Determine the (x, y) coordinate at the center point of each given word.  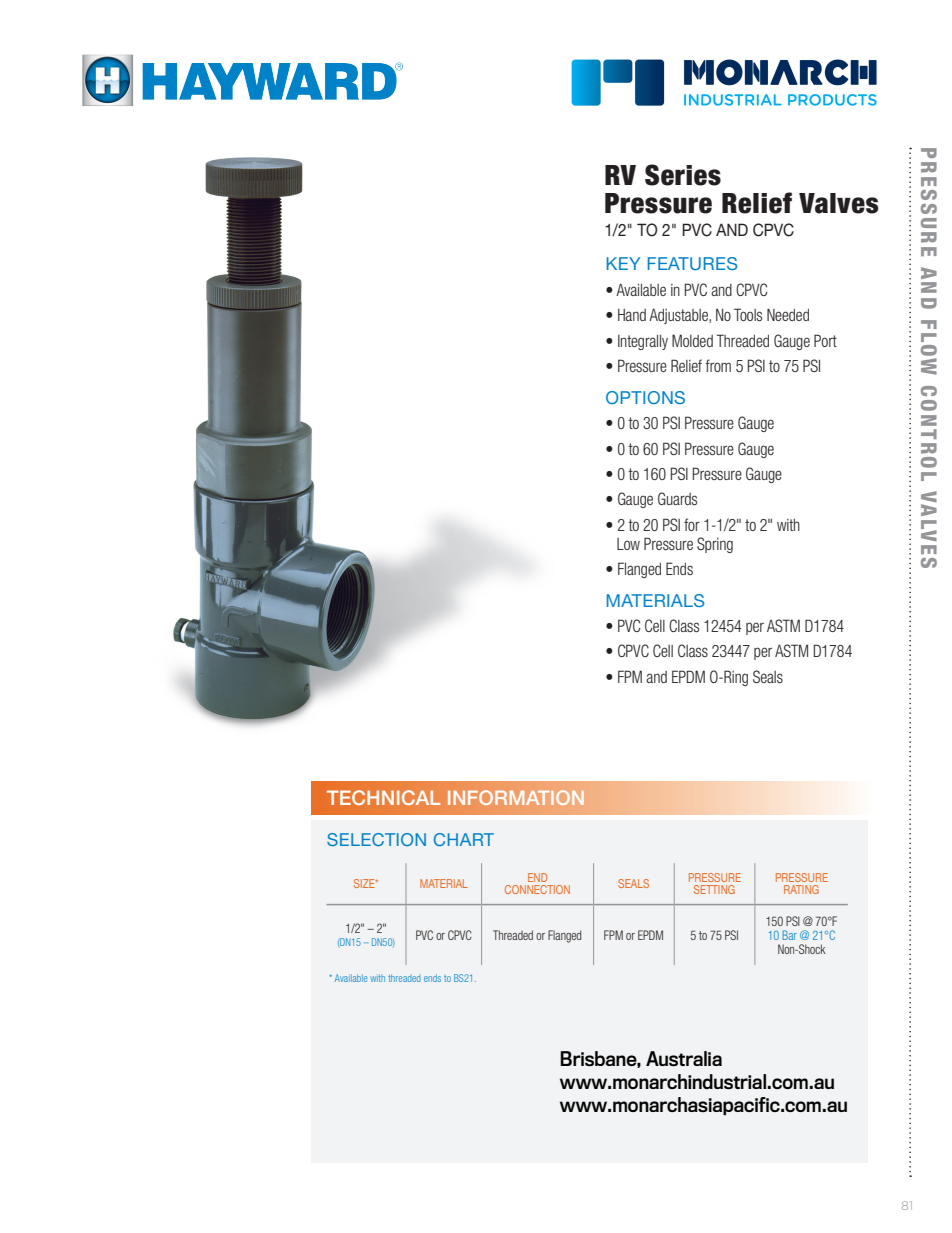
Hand (632, 315)
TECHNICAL (384, 797)
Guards (677, 498)
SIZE (365, 883)
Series (683, 175)
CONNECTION (537, 889)
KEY (623, 263)
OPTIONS (645, 397)
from (718, 365)
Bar (789, 935)
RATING (801, 889)
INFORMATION (516, 797)
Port (825, 340)
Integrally (643, 342)
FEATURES (692, 263)
